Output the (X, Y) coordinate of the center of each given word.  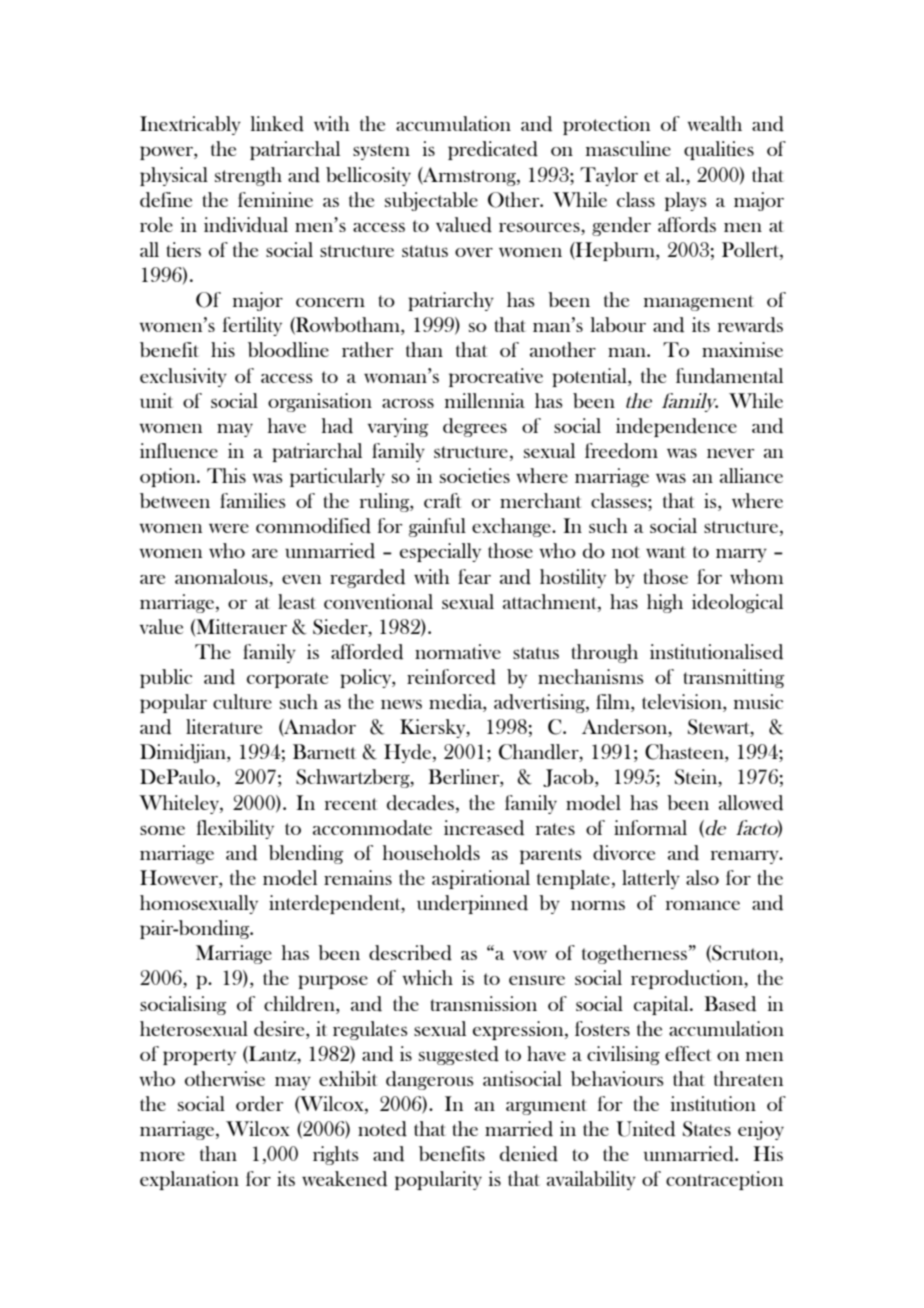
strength (248, 176)
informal (650, 827)
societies (475, 475)
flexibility (235, 829)
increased (484, 828)
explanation (189, 1180)
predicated (493, 150)
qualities (719, 150)
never (730, 453)
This (226, 475)
